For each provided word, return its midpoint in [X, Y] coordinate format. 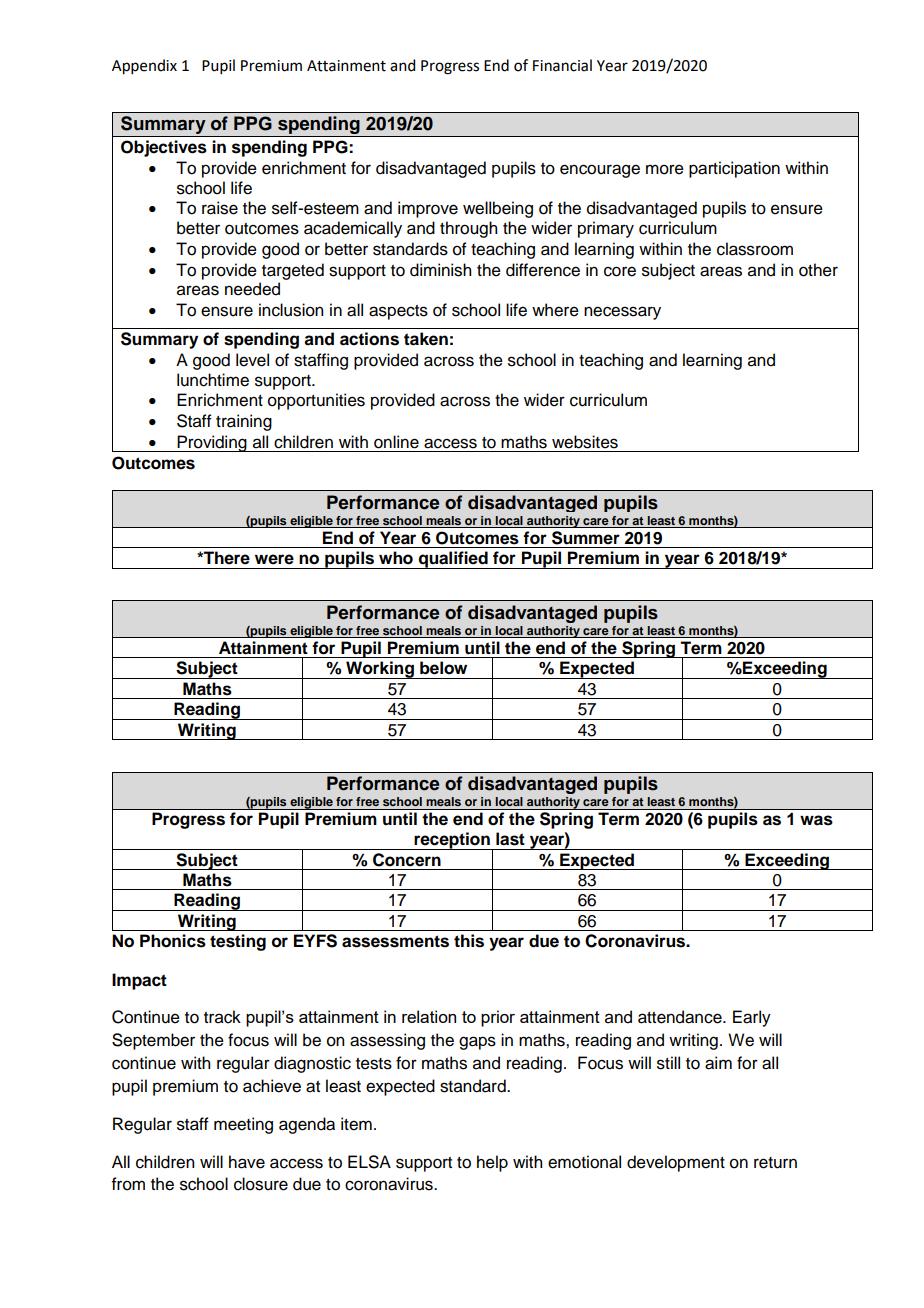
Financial [562, 65]
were [274, 559]
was [816, 820]
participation [734, 169]
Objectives [164, 148]
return [775, 1163]
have [247, 1162]
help [492, 1163]
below [443, 668]
